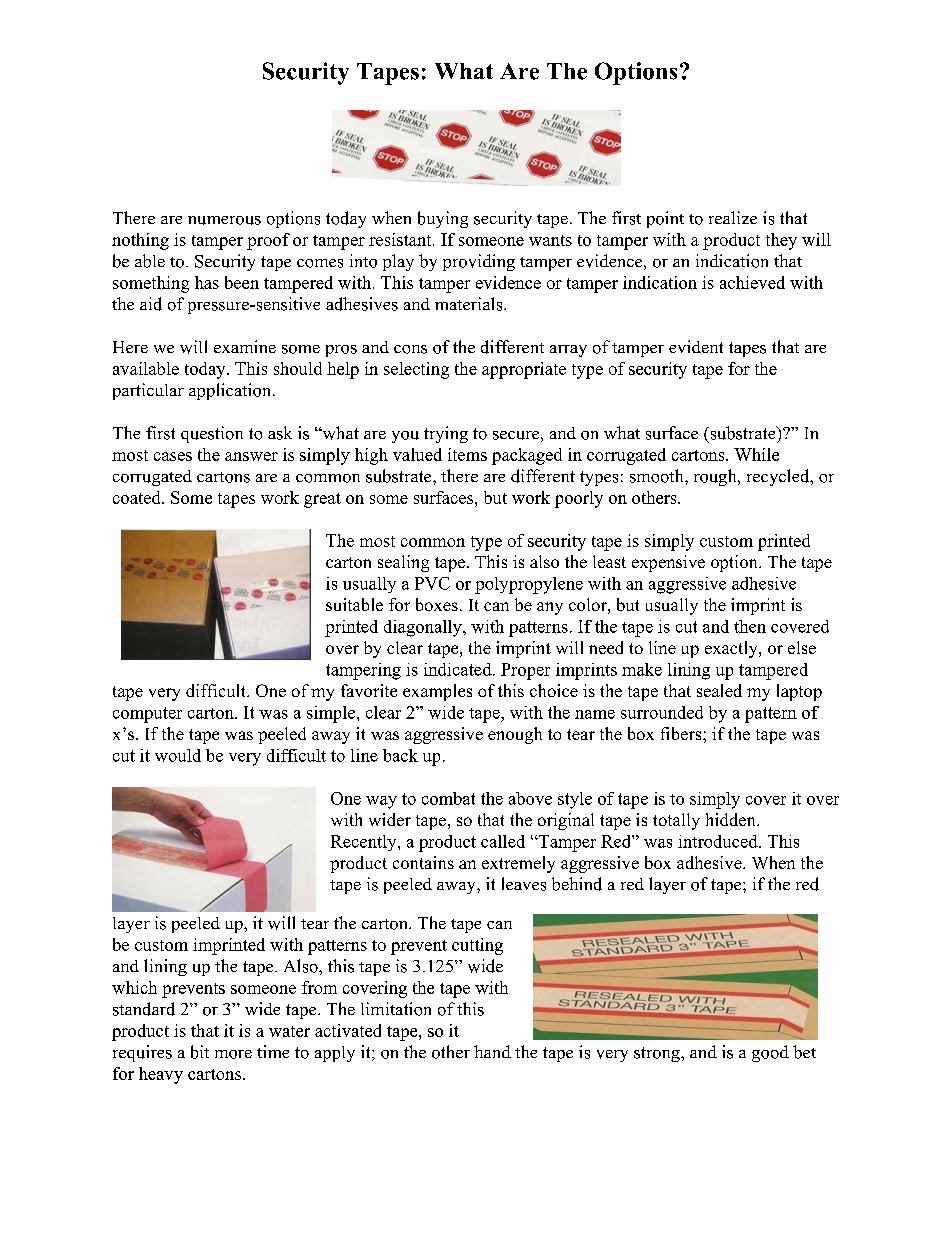 This image has width=952, height=1233. Describe the element at coordinates (492, 1051) in the image. I see `hand` at that location.
